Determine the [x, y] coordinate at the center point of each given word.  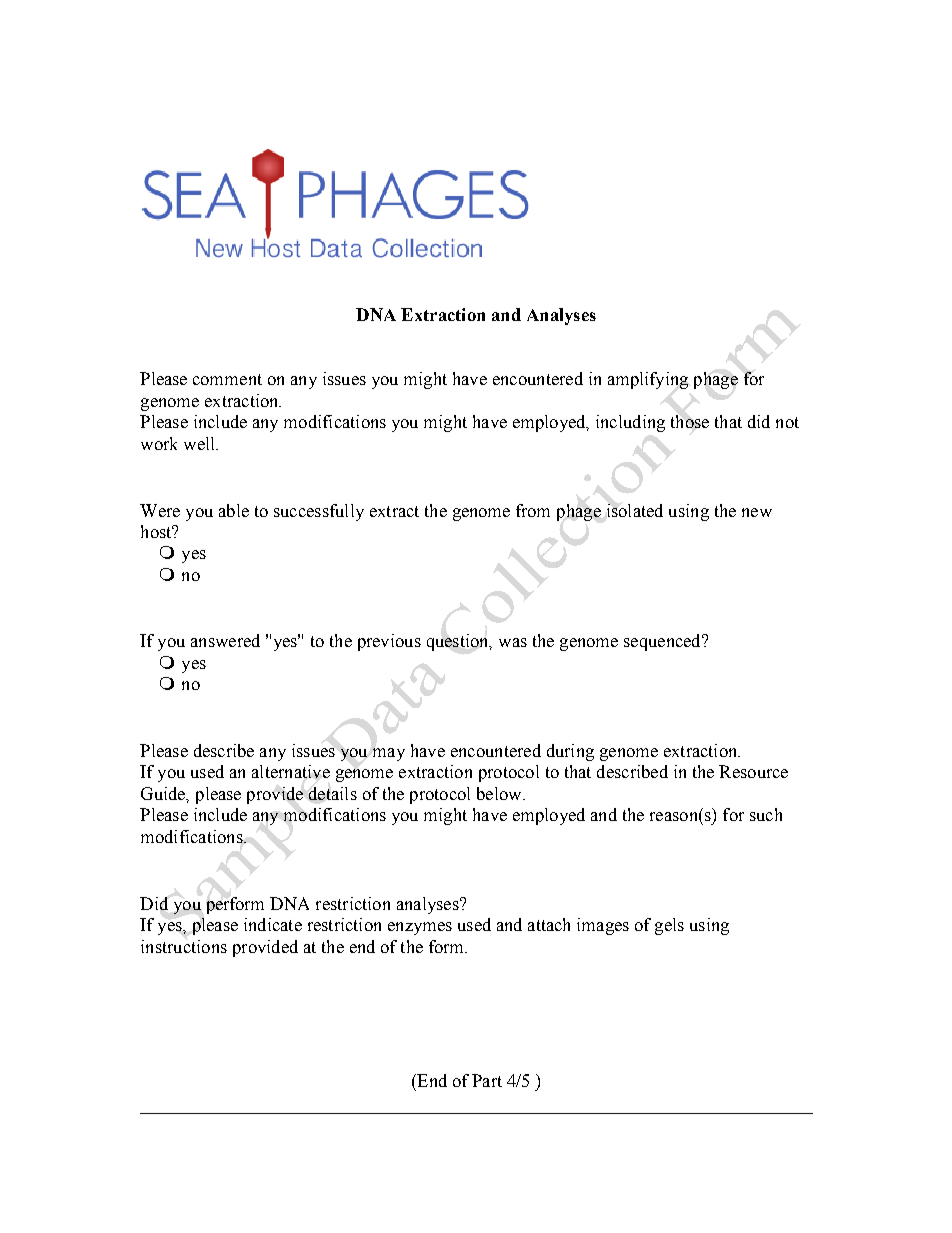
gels [669, 926]
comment [227, 379]
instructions [184, 946]
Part [487, 1080]
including [630, 423]
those [690, 421]
